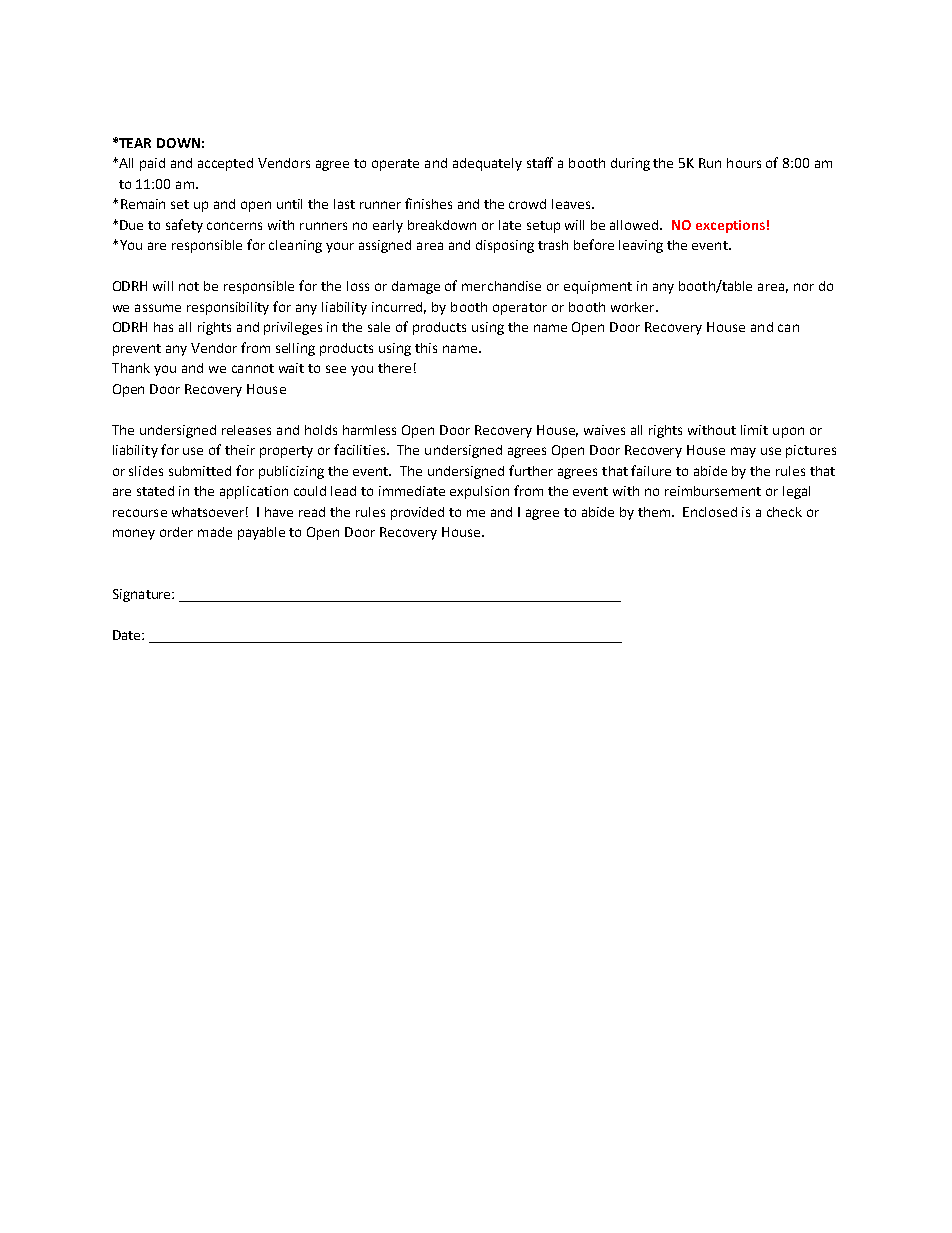  What do you see at coordinates (501, 286) in the image?
I see `merchandise` at bounding box center [501, 286].
